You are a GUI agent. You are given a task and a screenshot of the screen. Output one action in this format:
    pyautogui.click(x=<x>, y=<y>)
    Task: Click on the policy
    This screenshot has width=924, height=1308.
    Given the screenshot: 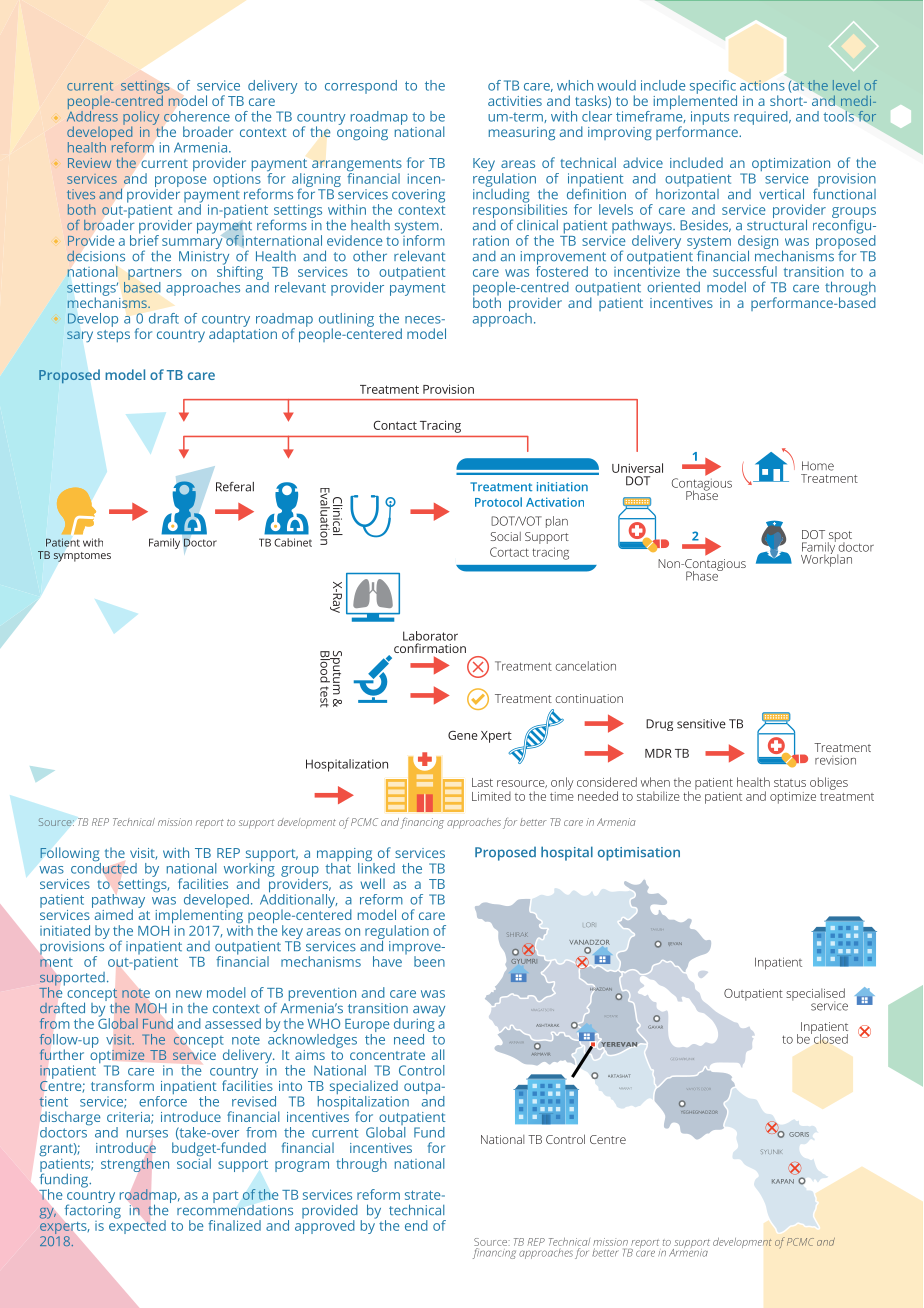 What is the action you would take?
    pyautogui.click(x=141, y=119)
